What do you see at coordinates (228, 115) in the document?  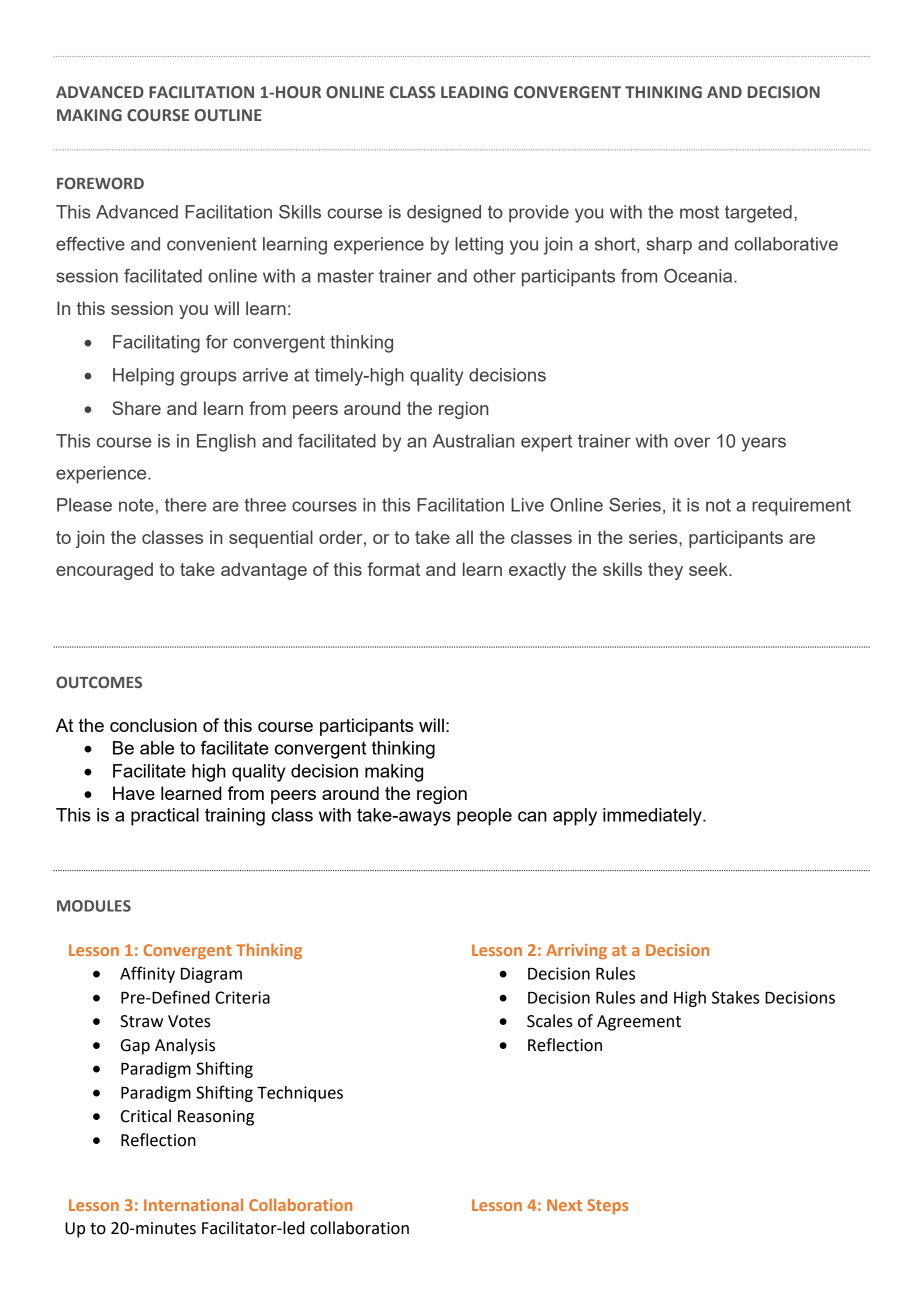 I see `OUTLINE` at bounding box center [228, 115].
